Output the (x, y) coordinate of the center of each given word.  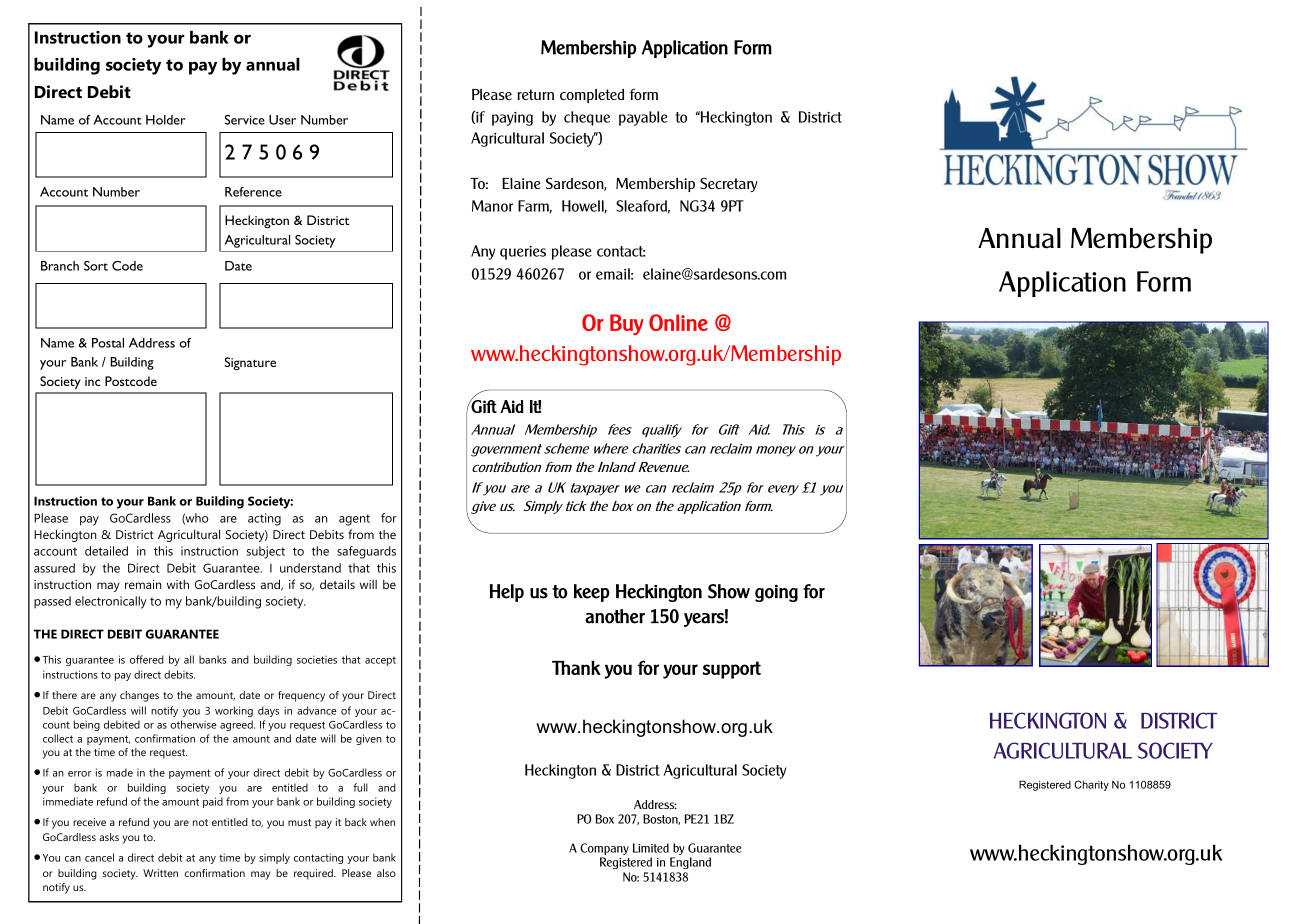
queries (523, 253)
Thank (576, 668)
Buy (626, 325)
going (776, 593)
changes (139, 696)
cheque (587, 118)
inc (92, 381)
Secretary (729, 184)
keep (592, 593)
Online (678, 322)
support (732, 670)
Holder (166, 120)
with (178, 584)
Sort (96, 266)
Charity (1091, 785)
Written (160, 873)
